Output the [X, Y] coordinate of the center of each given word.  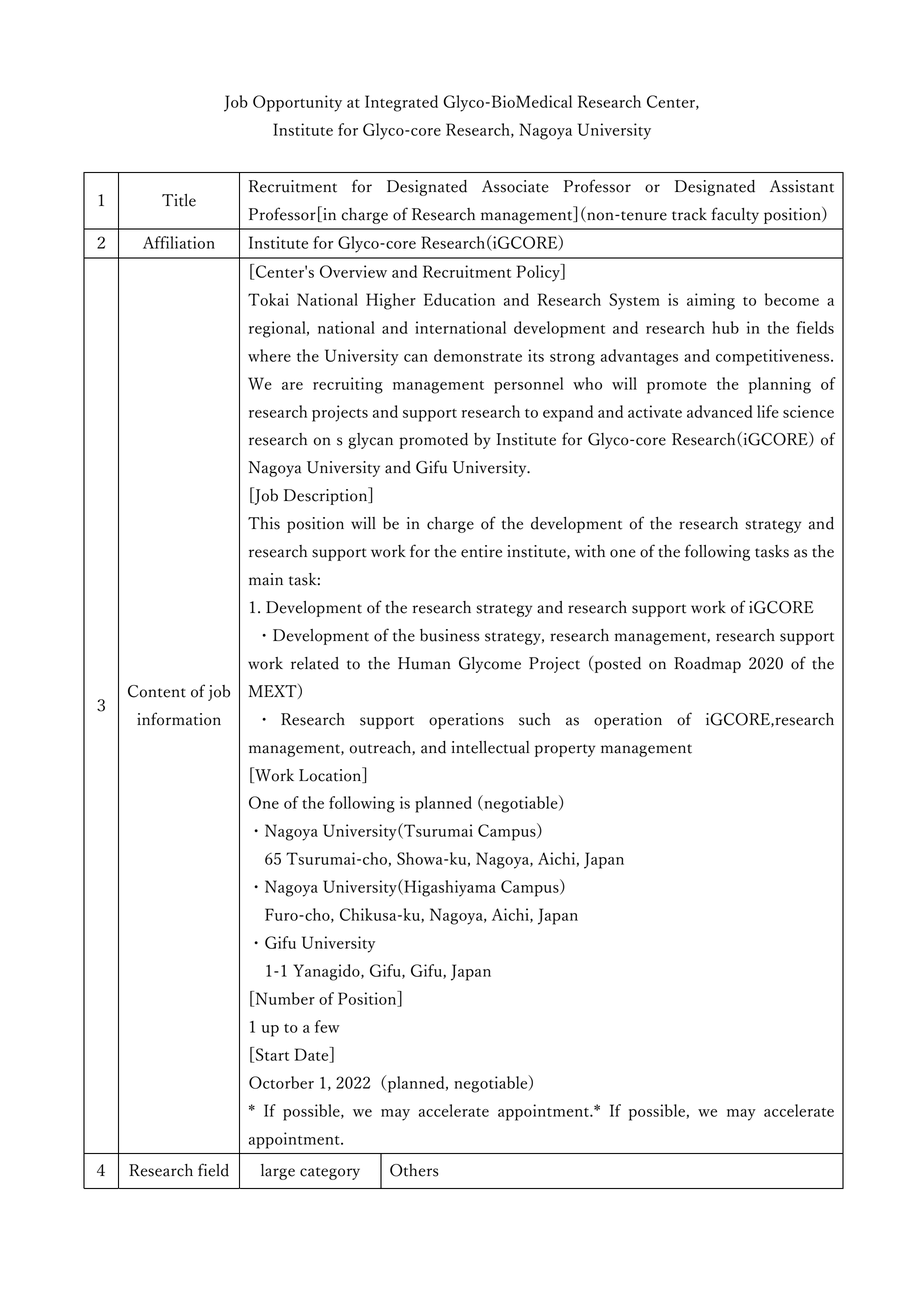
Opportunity [297, 103]
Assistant [802, 186]
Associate [515, 186]
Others [414, 1170]
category [330, 1173]
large [278, 1172]
